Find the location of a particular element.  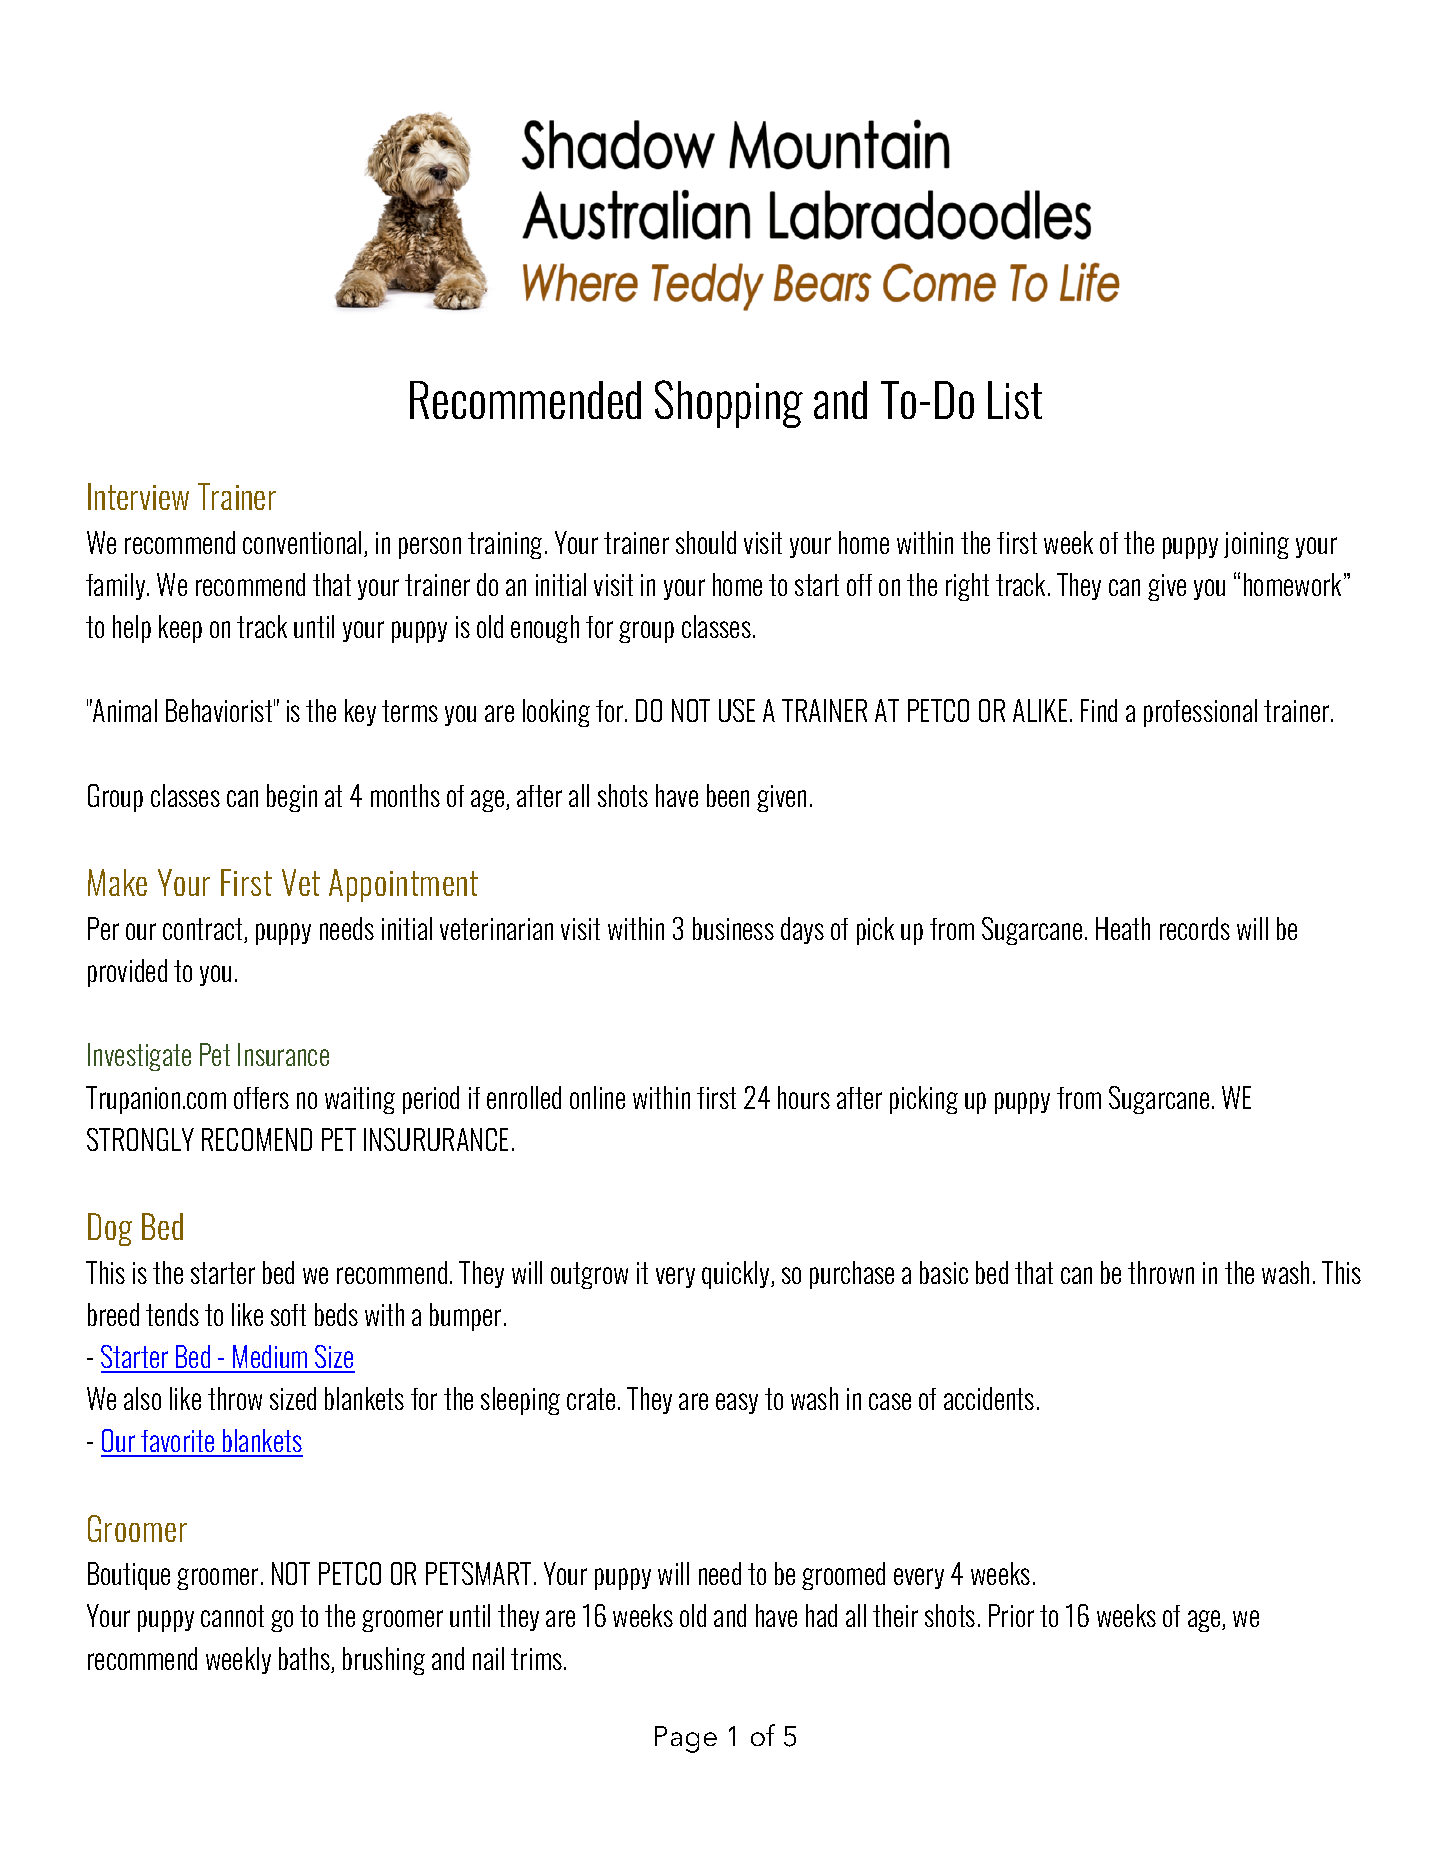

Shopping is located at coordinates (729, 404).
